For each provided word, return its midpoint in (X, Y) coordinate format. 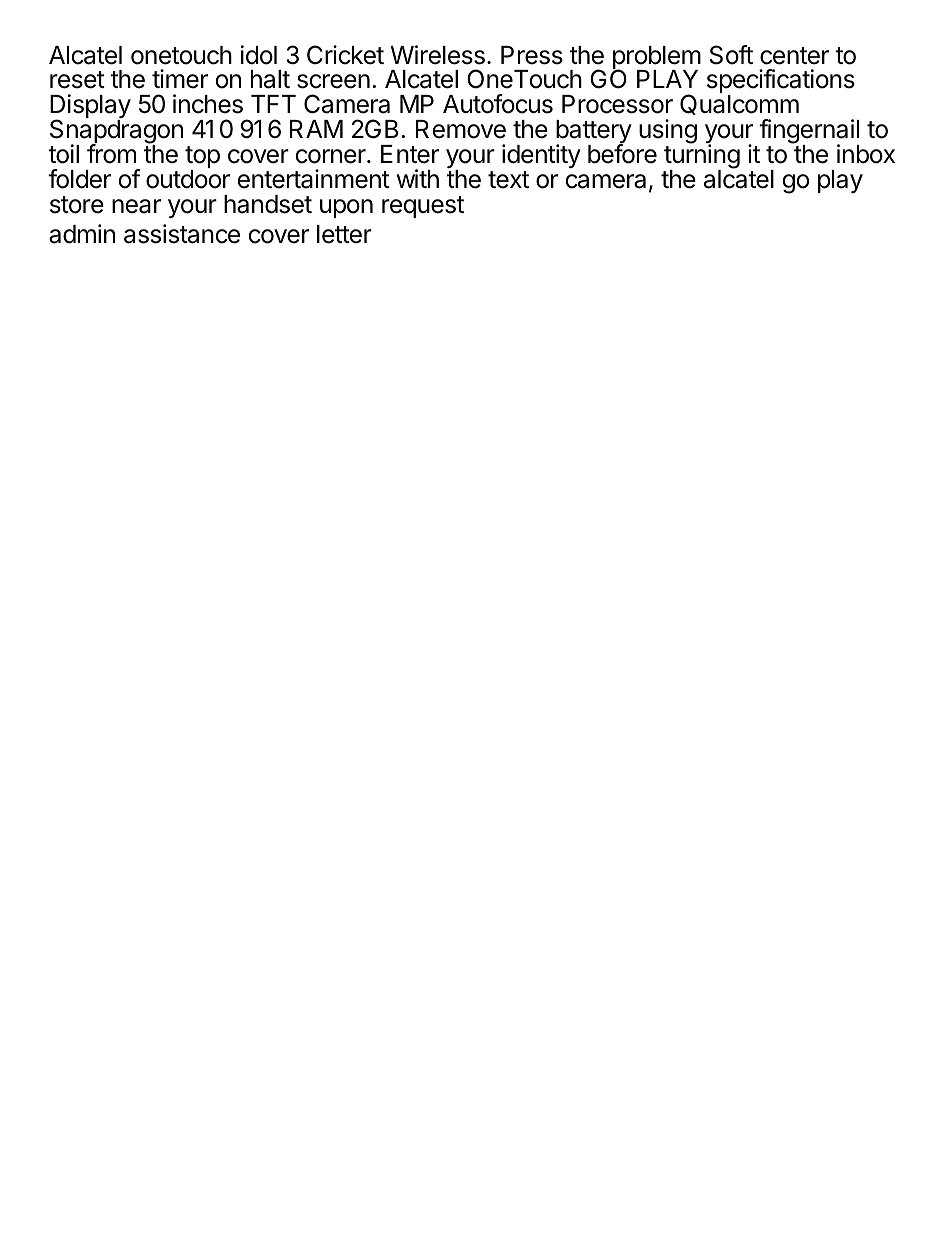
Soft (731, 55)
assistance (182, 234)
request (423, 207)
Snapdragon (116, 133)
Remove (461, 129)
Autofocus (498, 104)
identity (541, 156)
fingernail (809, 133)
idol (259, 55)
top (202, 158)
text (508, 180)
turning (701, 157)
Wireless (438, 55)
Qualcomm (739, 104)
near (136, 206)
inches (208, 104)
